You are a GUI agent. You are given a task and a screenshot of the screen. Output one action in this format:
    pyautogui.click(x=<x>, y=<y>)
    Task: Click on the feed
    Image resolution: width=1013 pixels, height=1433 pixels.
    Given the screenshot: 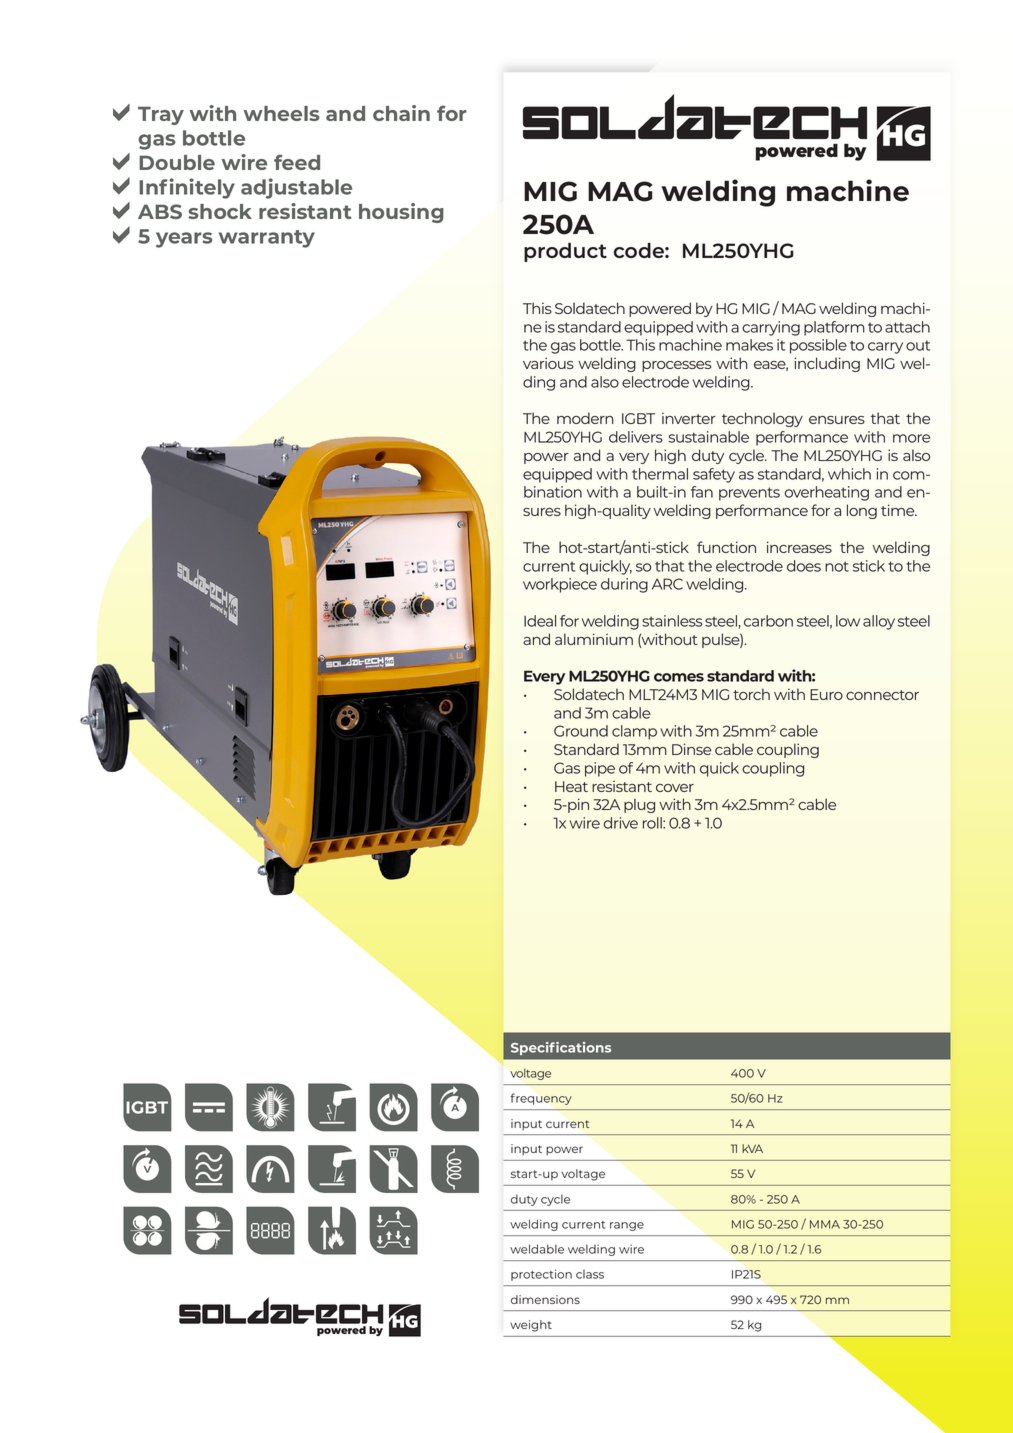 What is the action you would take?
    pyautogui.click(x=297, y=162)
